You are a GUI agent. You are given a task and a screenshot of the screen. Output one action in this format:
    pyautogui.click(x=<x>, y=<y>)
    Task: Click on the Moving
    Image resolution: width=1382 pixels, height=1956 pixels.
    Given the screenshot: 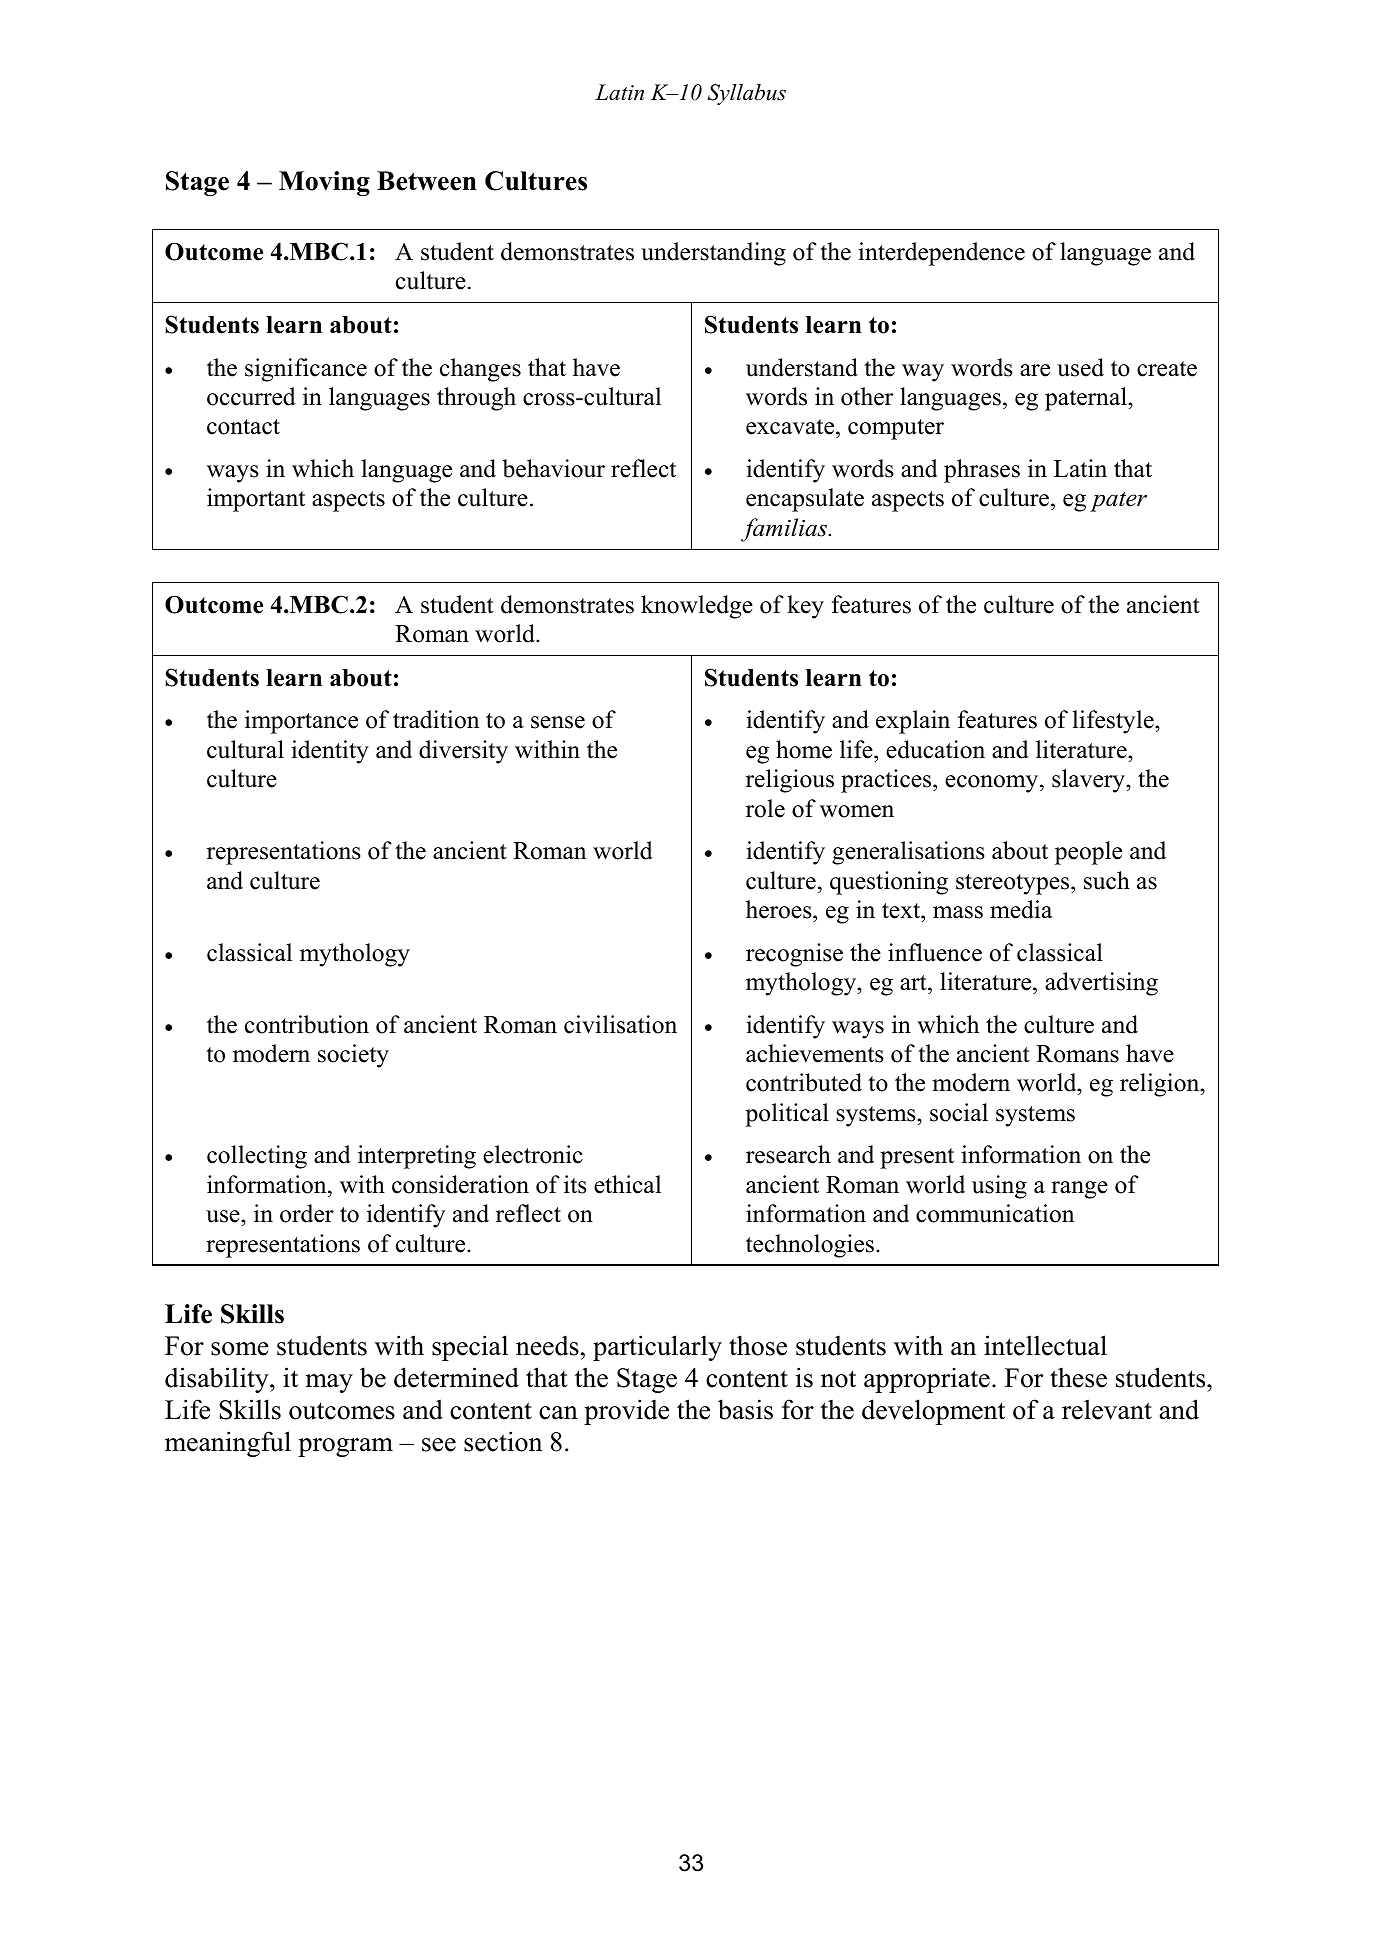 What is the action you would take?
    pyautogui.click(x=324, y=183)
